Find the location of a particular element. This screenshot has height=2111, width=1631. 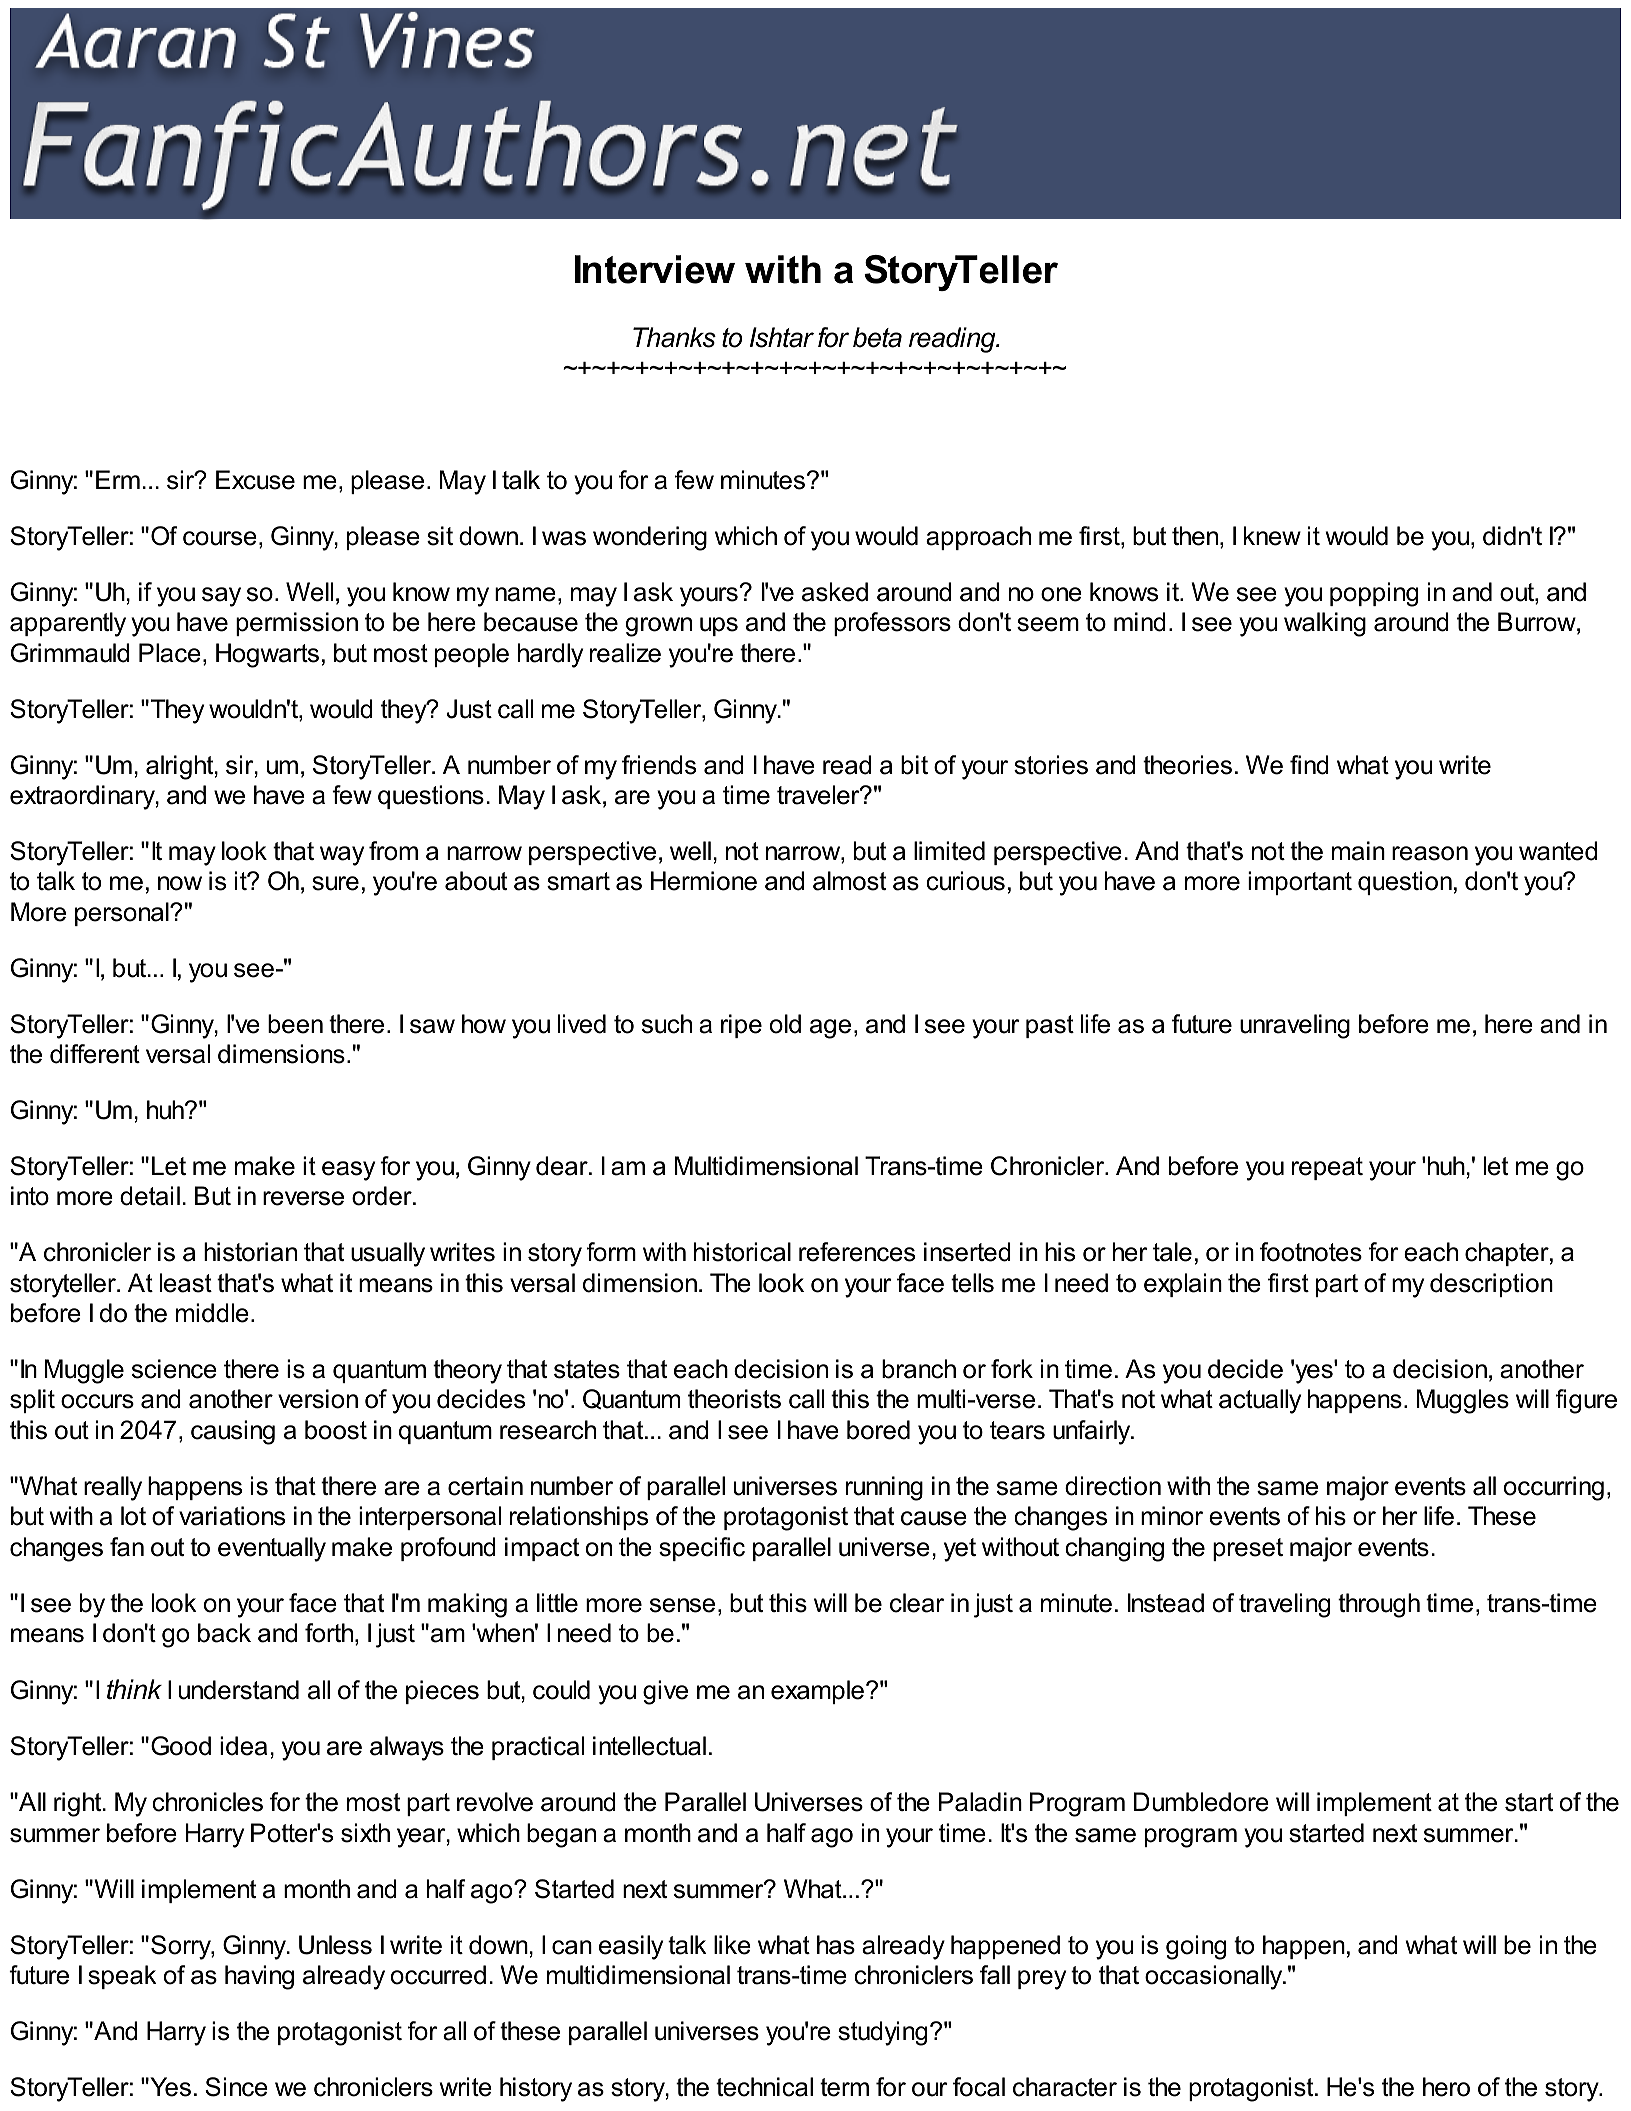

knew is located at coordinates (1272, 536).
